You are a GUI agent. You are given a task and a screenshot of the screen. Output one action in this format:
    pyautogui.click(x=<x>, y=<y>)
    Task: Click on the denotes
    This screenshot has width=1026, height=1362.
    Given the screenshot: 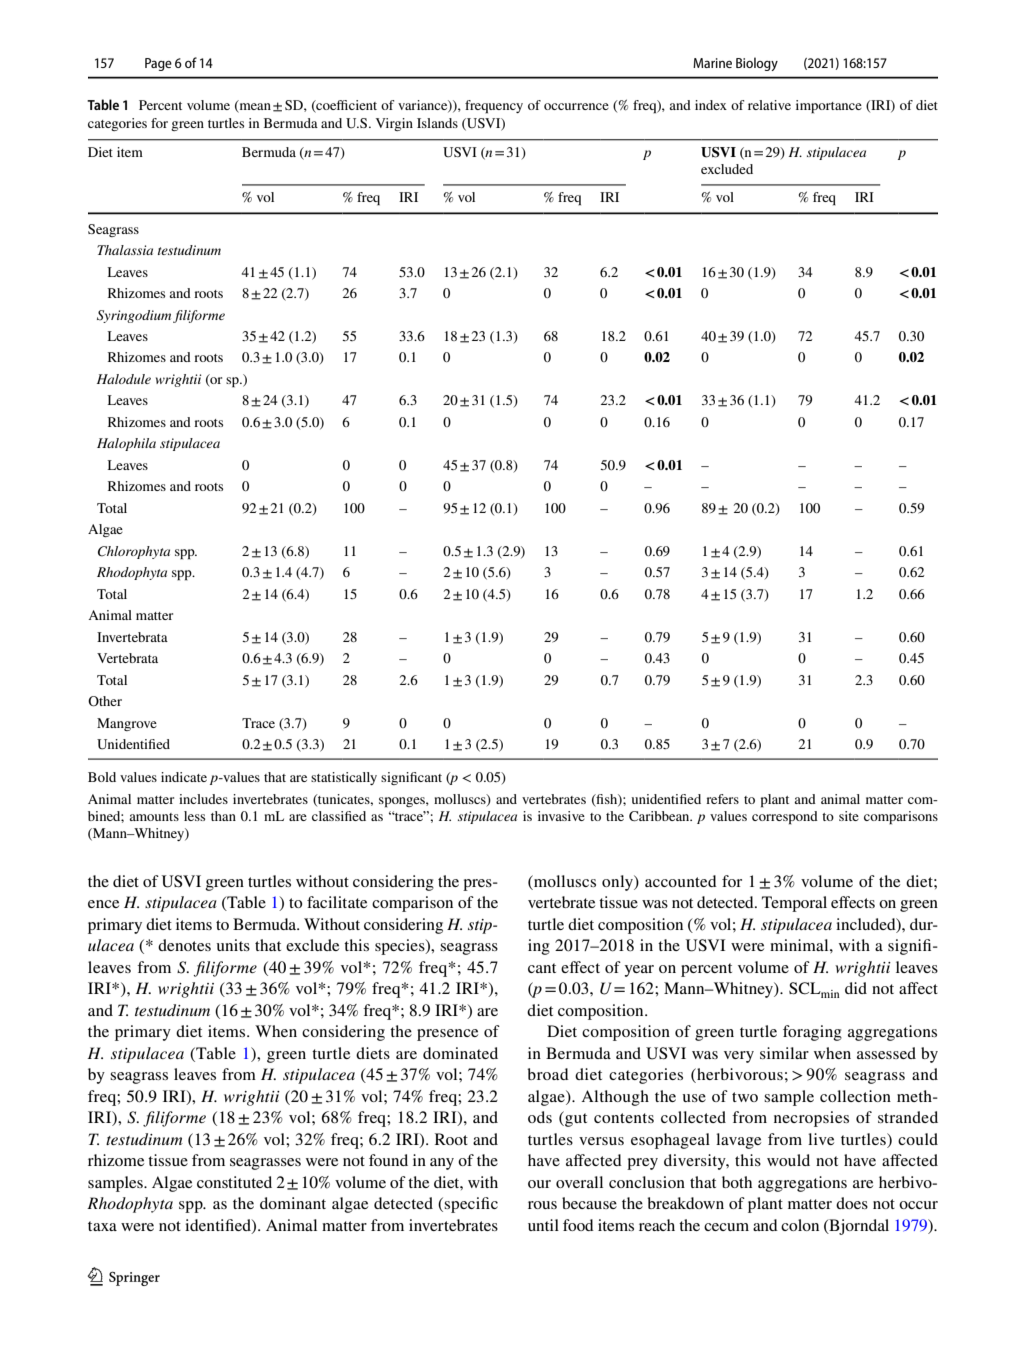 What is the action you would take?
    pyautogui.click(x=184, y=945)
